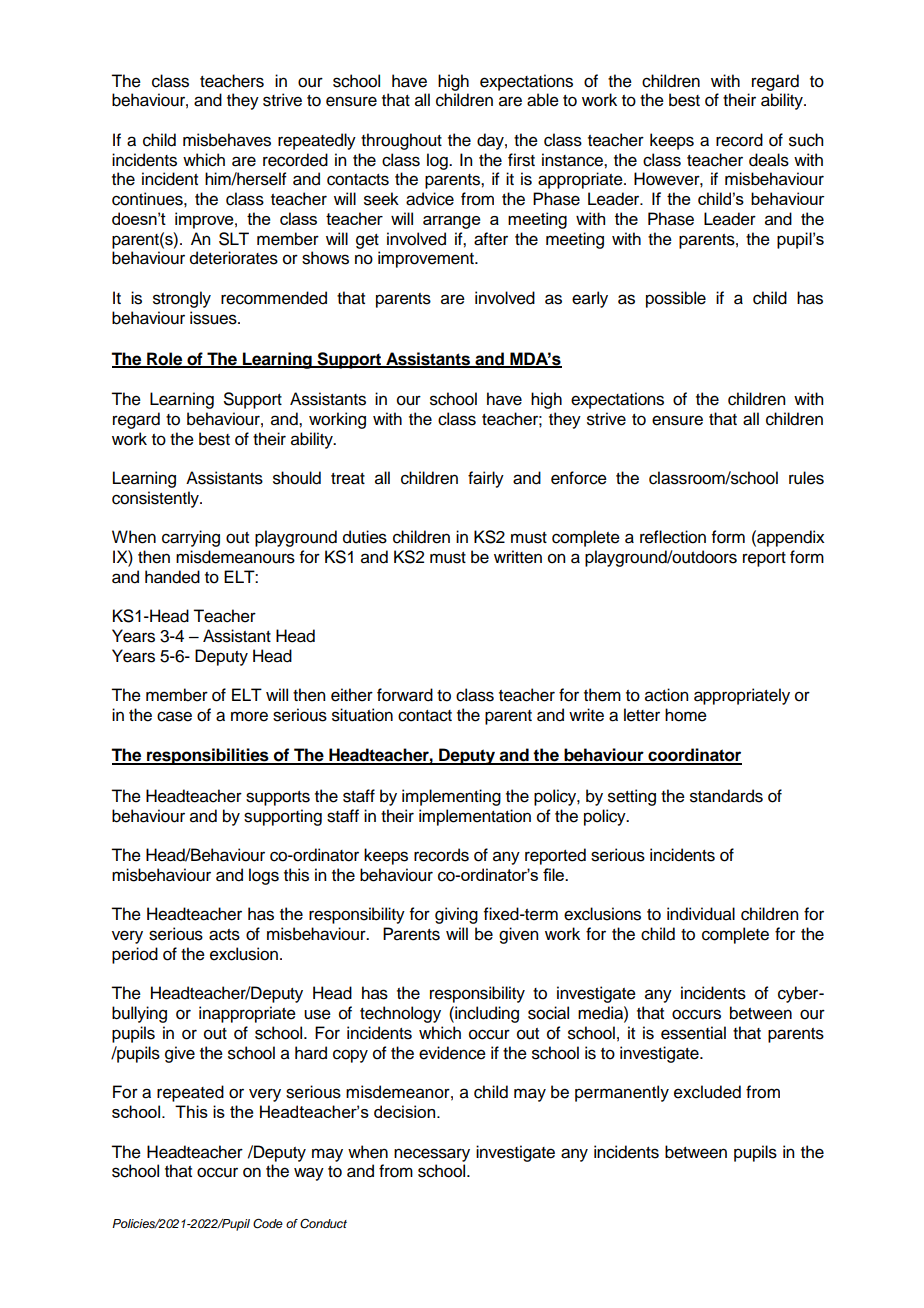  Describe the element at coordinates (268, 1224) in the image. I see `Code` at that location.
